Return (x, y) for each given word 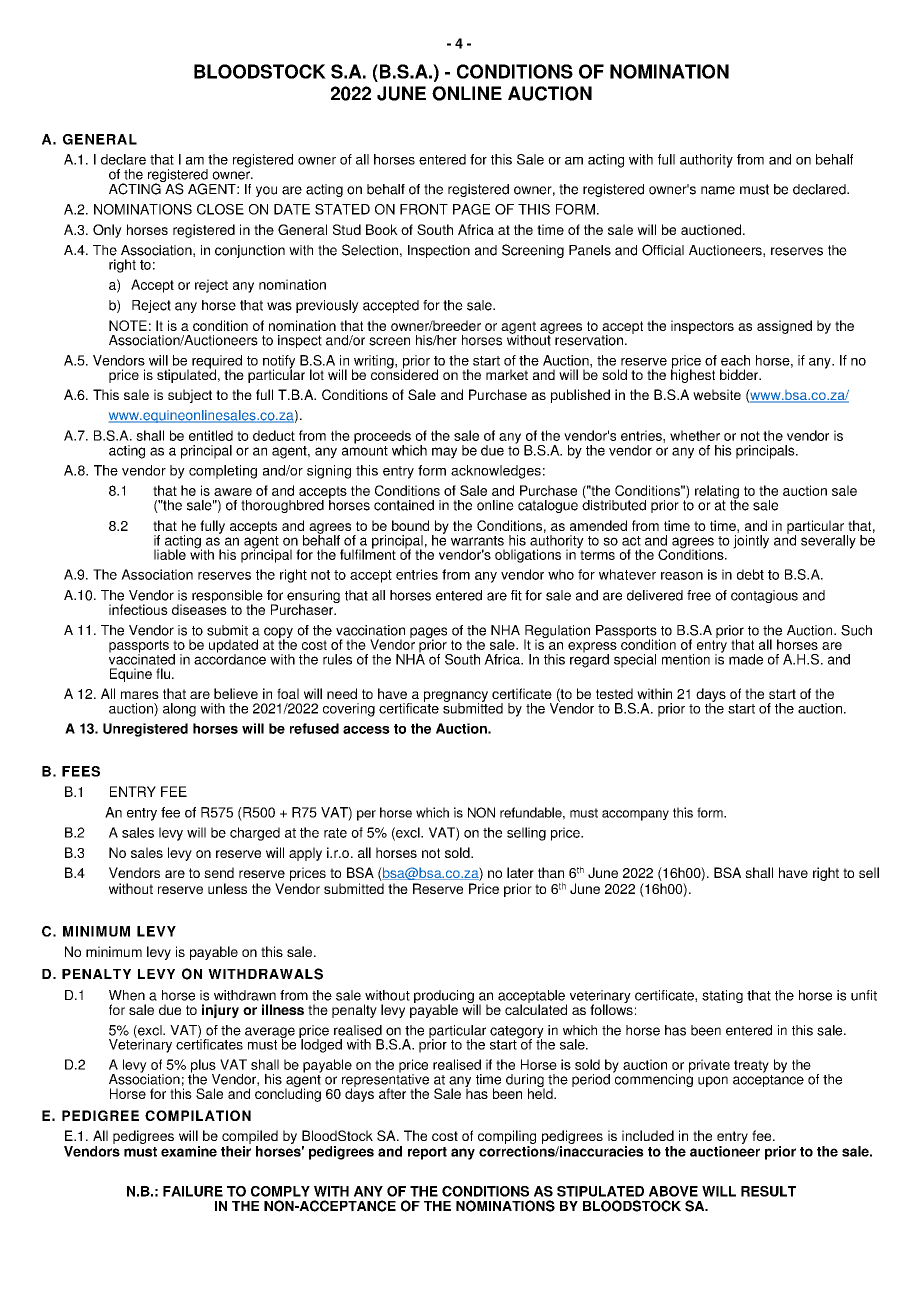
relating (717, 493)
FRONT (424, 209)
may (444, 453)
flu (163, 673)
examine (189, 1151)
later (520, 872)
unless (227, 888)
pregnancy (456, 697)
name (718, 190)
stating (722, 996)
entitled (211, 435)
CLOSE (220, 209)
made (746, 659)
